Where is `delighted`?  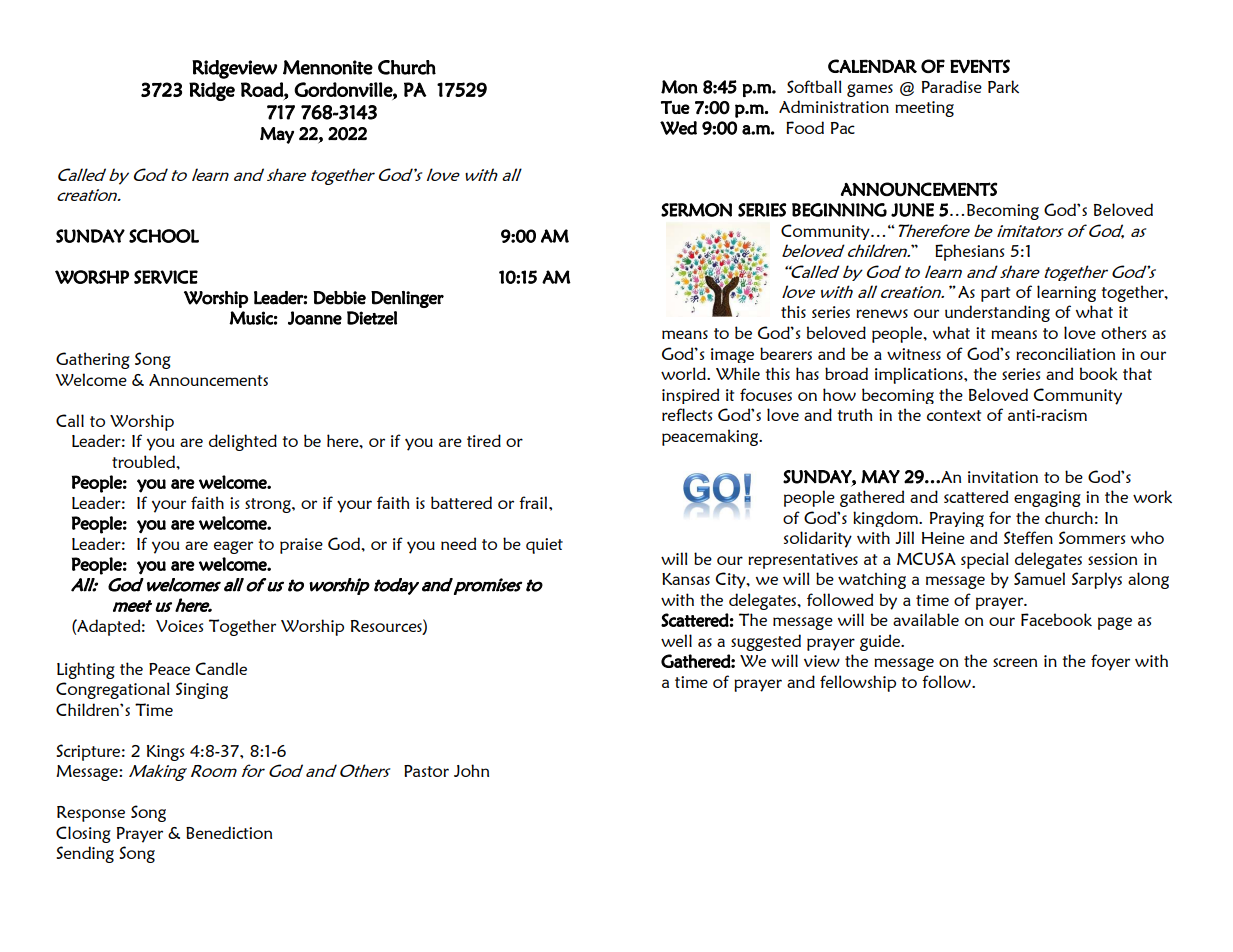 delighted is located at coordinates (243, 442).
